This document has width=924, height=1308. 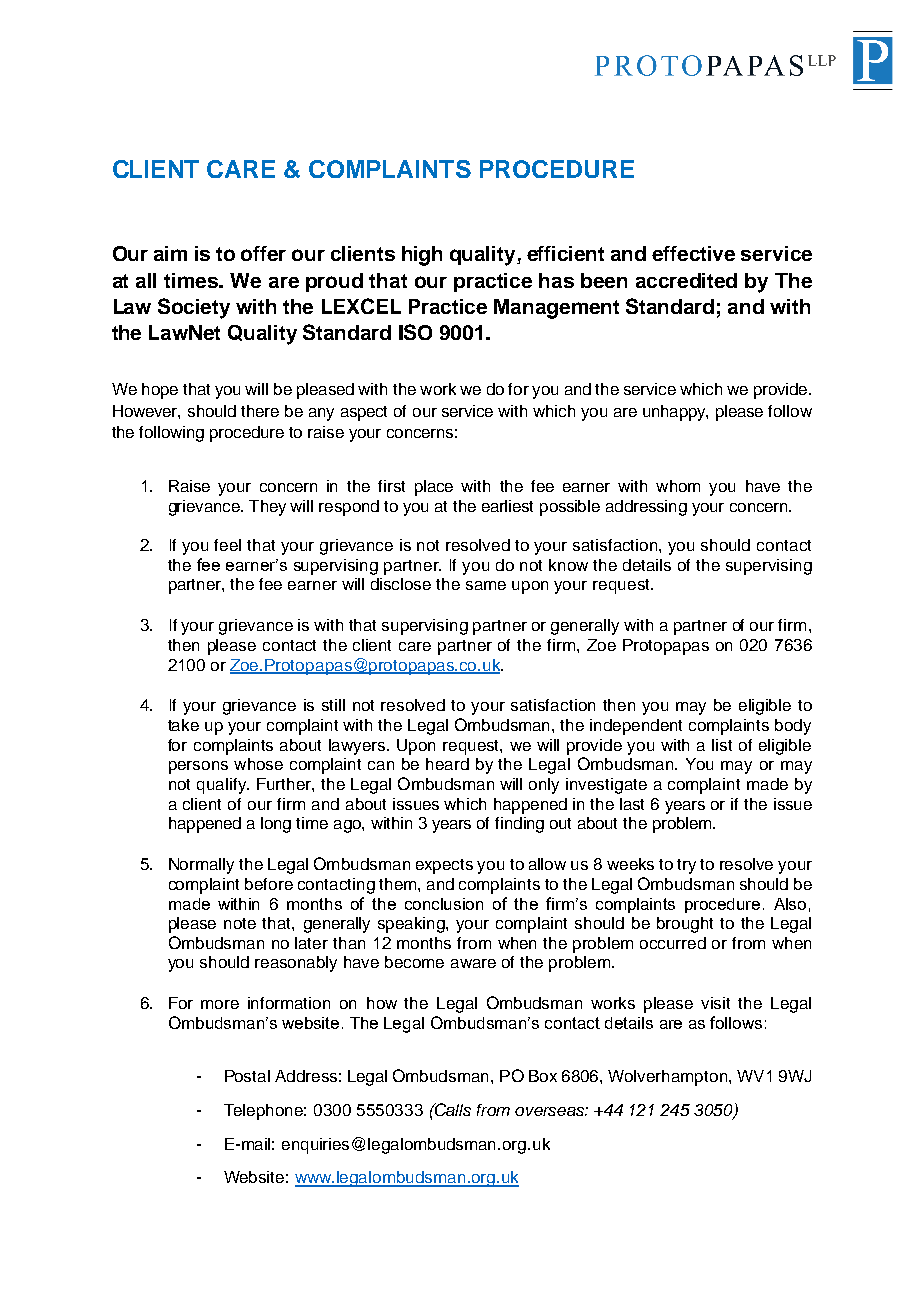 What do you see at coordinates (686, 280) in the document?
I see `accredited` at bounding box center [686, 280].
